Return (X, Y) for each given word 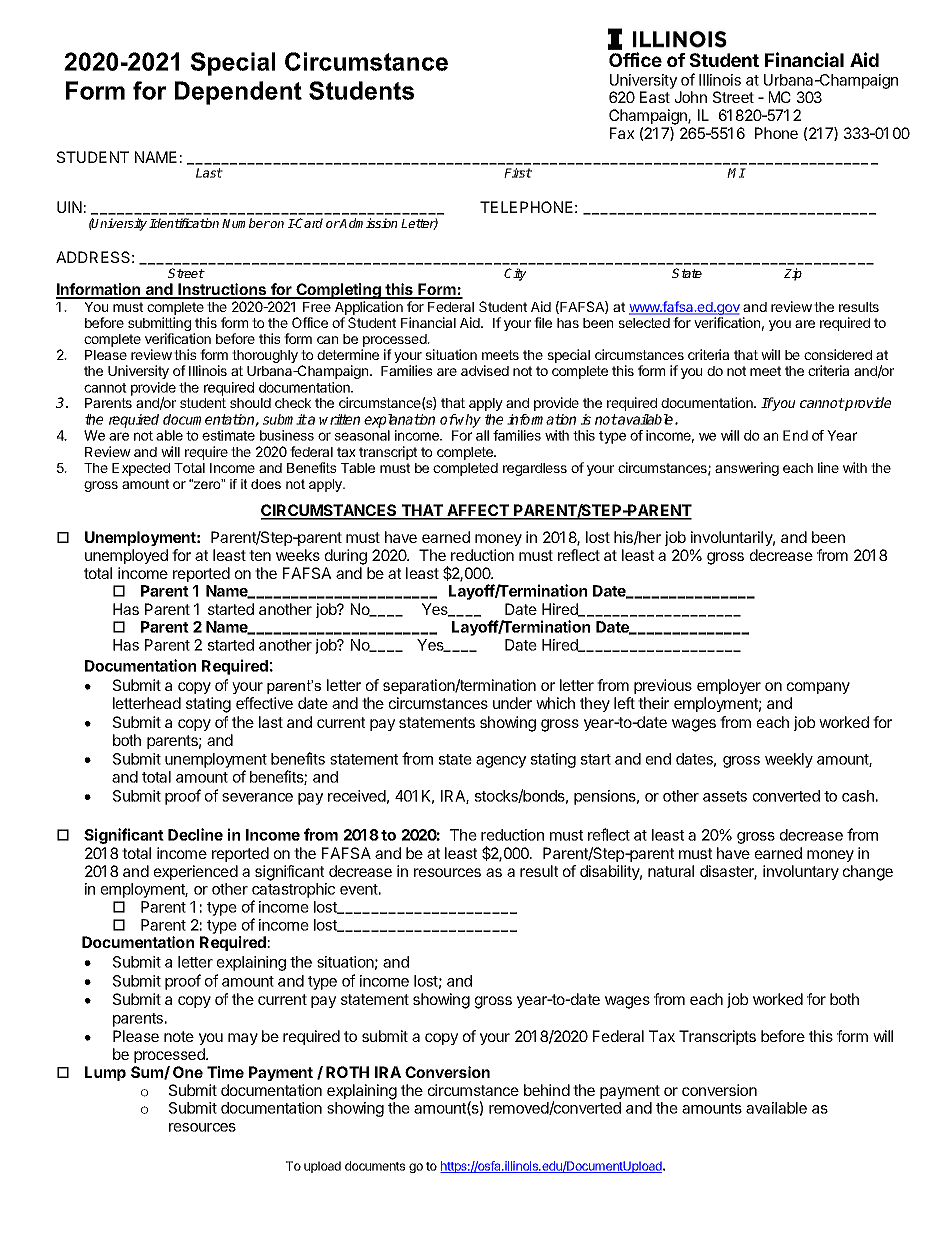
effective (264, 703)
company (818, 688)
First (518, 173)
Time (225, 1072)
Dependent (238, 93)
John (691, 97)
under (512, 703)
